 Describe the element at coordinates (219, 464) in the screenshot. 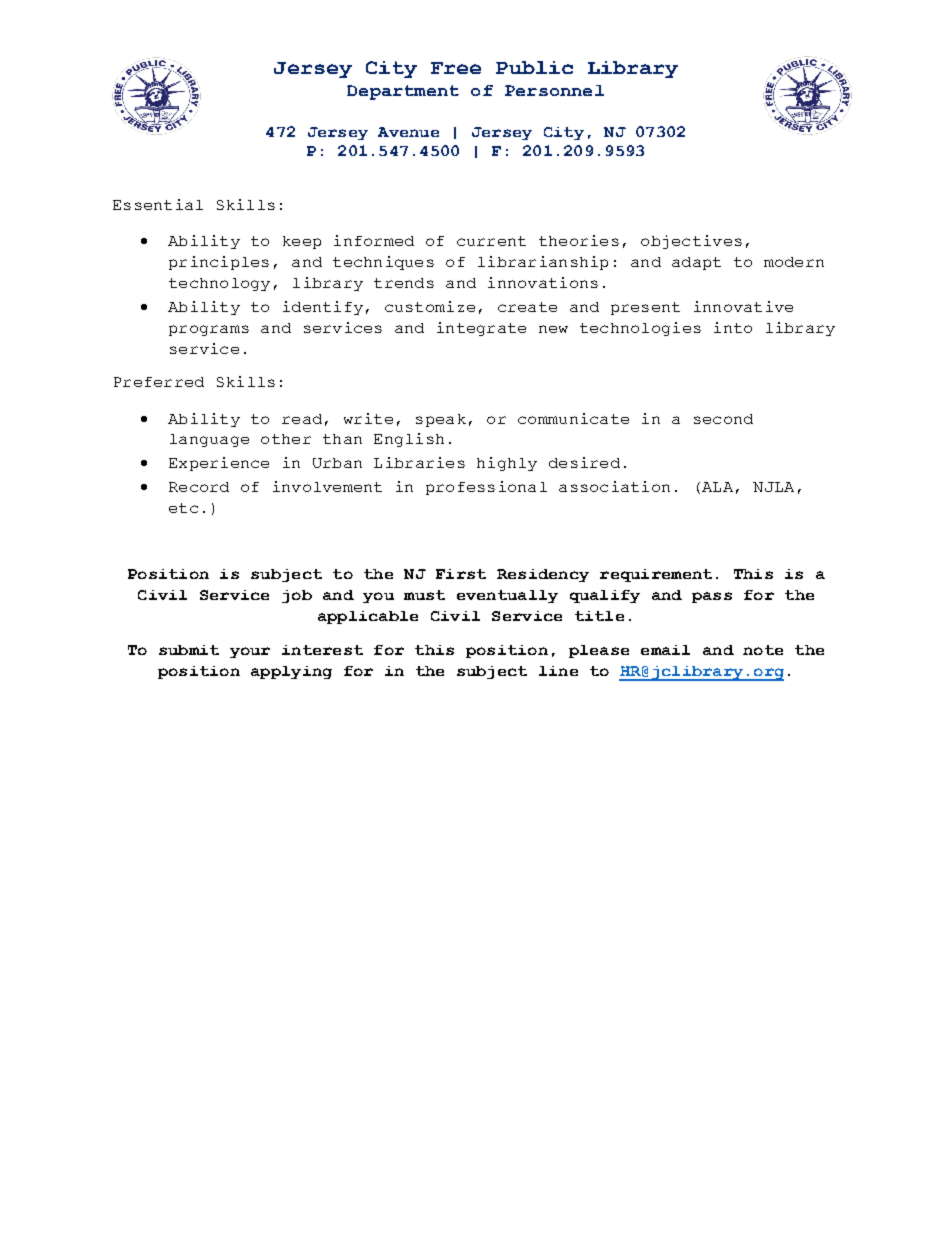

I see `Experience` at that location.
